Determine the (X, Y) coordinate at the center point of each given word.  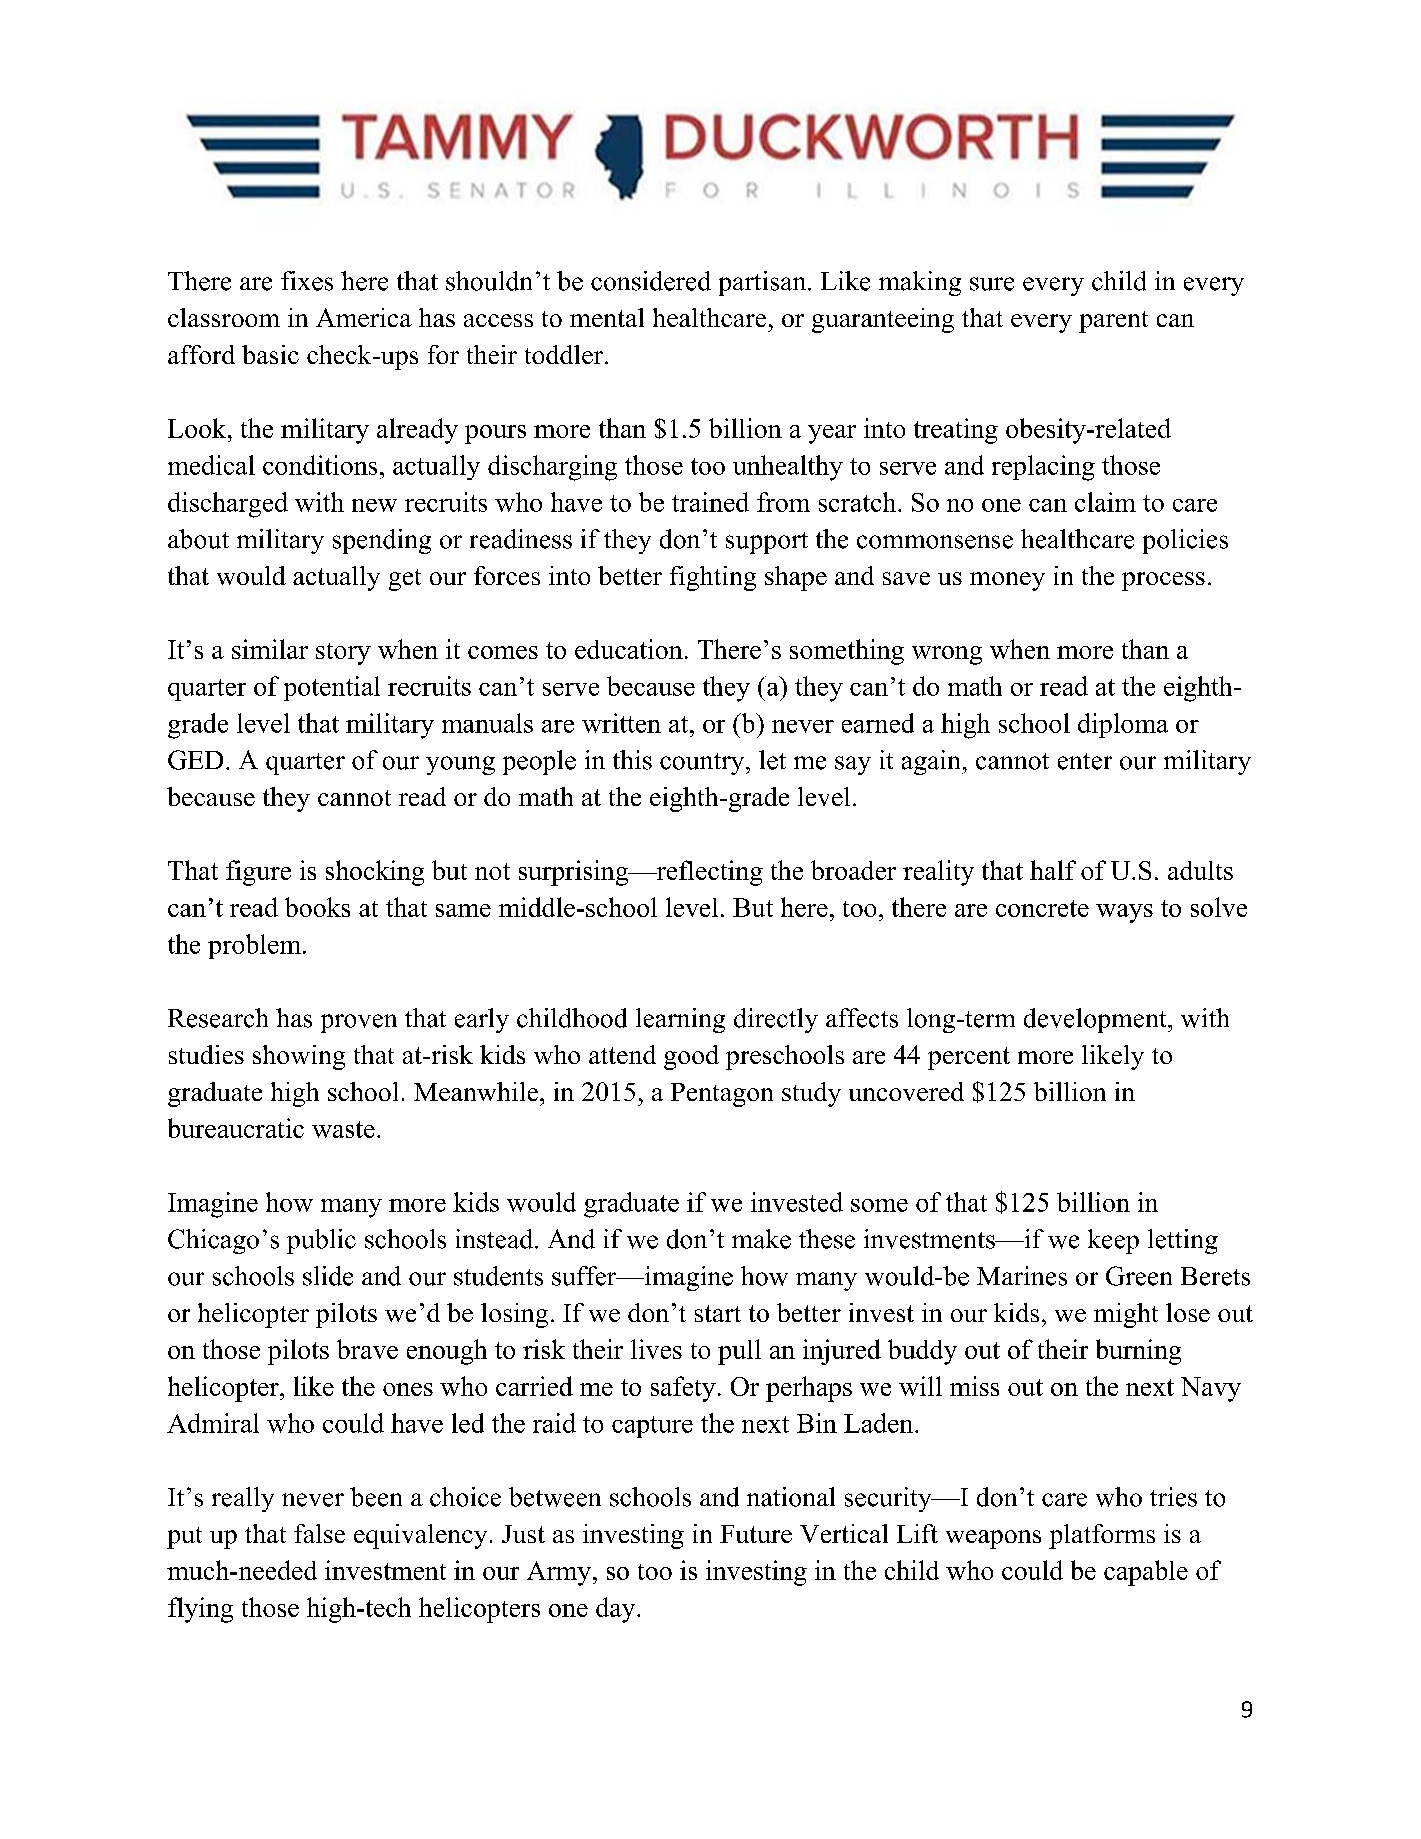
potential (332, 688)
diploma (1123, 725)
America (364, 317)
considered (651, 281)
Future (756, 1534)
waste (343, 1129)
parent (1113, 322)
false (319, 1533)
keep (1113, 1241)
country (703, 764)
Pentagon (722, 1095)
